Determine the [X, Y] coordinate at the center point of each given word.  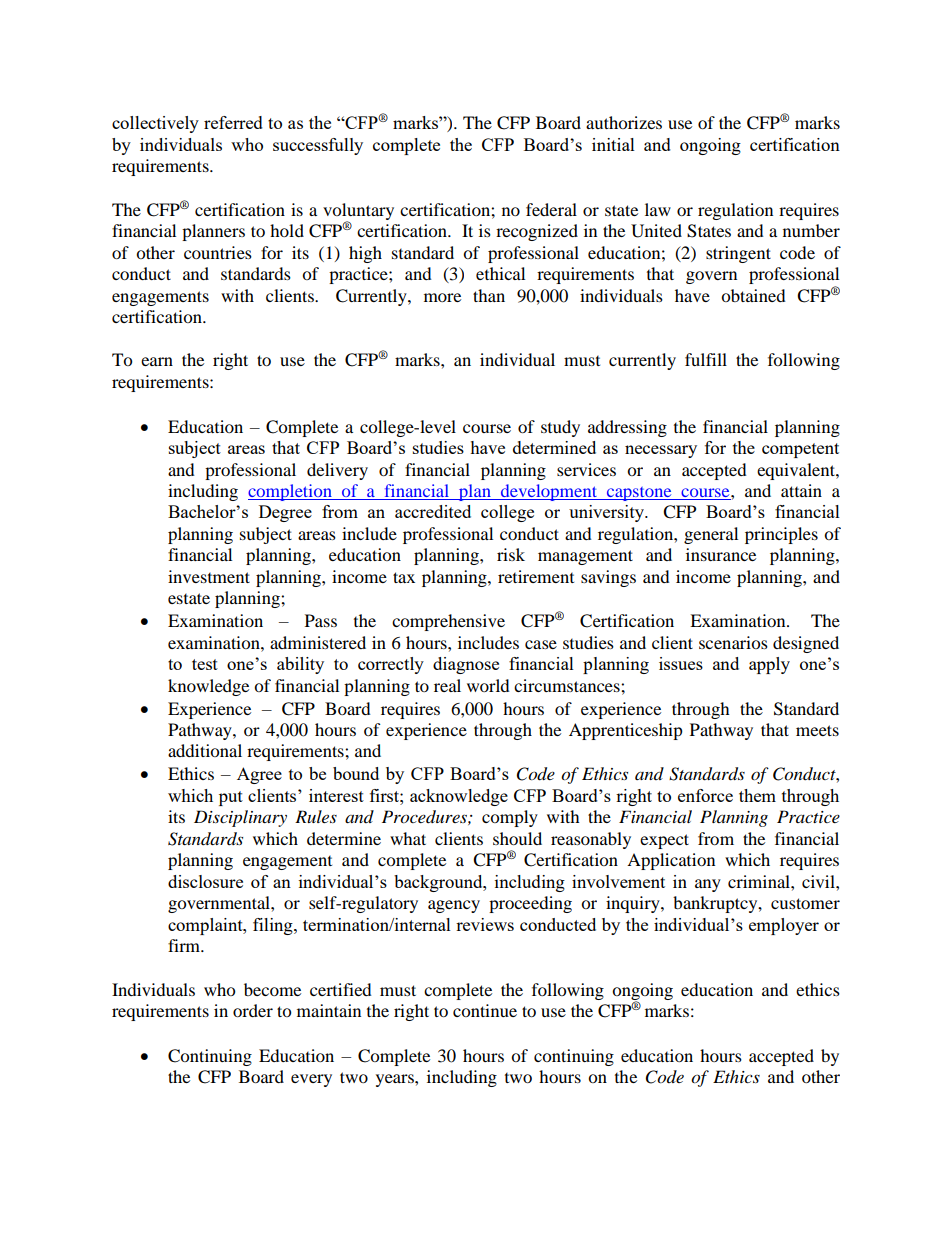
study [560, 428]
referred [233, 122]
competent [800, 450]
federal [551, 209]
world [488, 685]
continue [485, 1010]
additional [205, 750]
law [658, 209]
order [253, 1010]
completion [291, 492]
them [757, 795]
